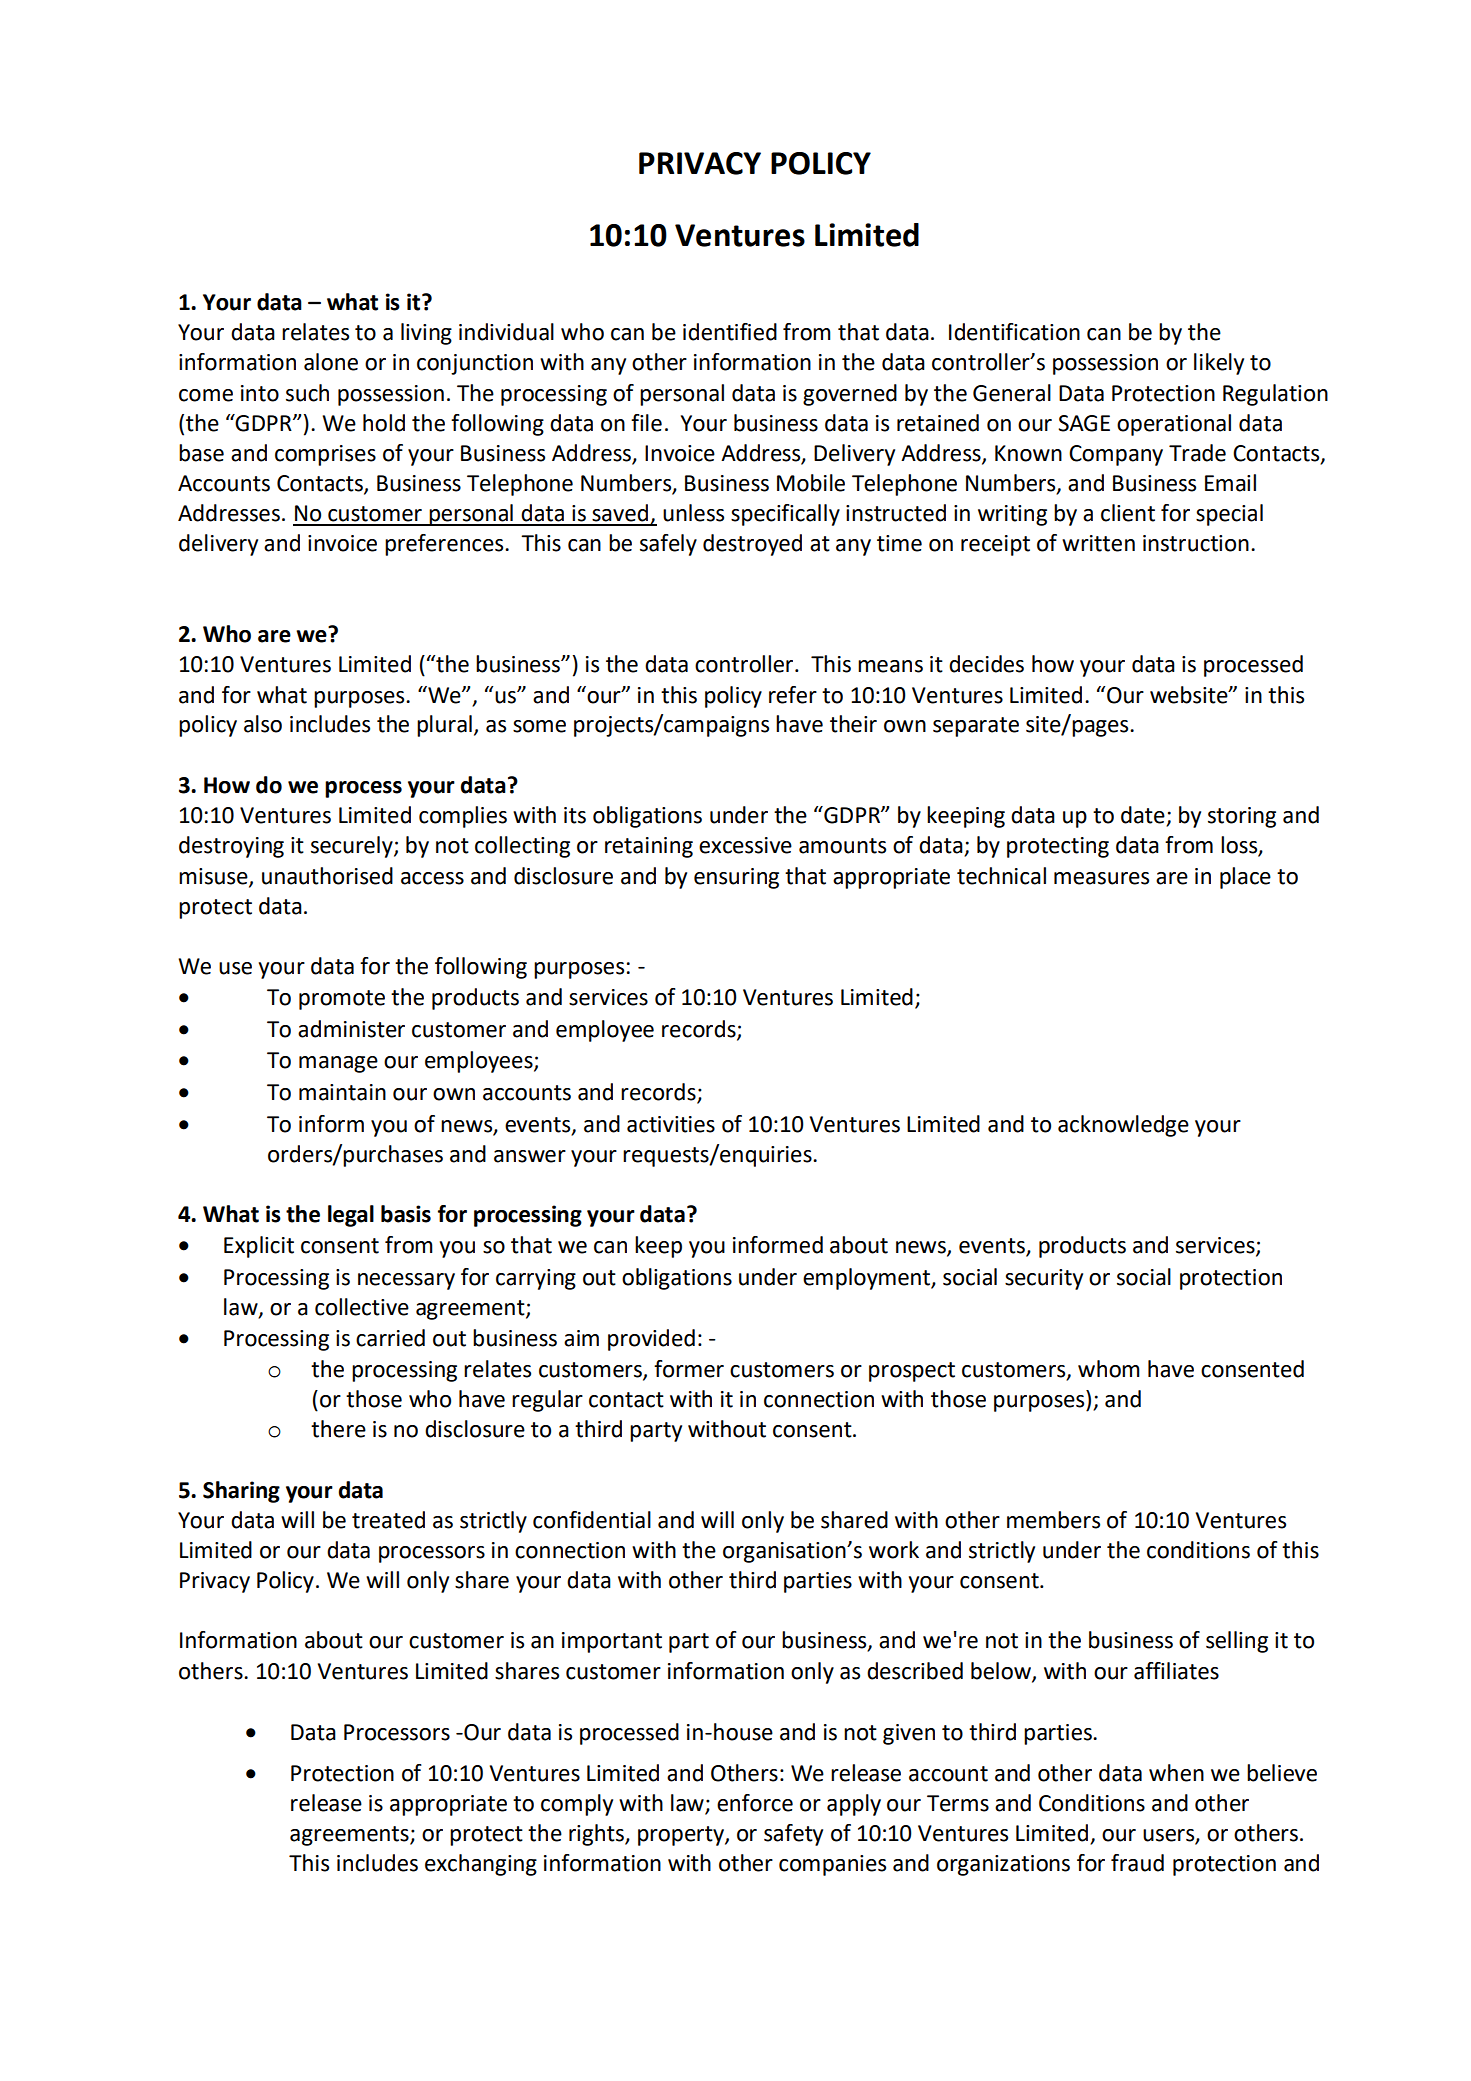 Image resolution: width=1471 pixels, height=2081 pixels. What do you see at coordinates (481, 1865) in the screenshot?
I see `exchanging` at bounding box center [481, 1865].
